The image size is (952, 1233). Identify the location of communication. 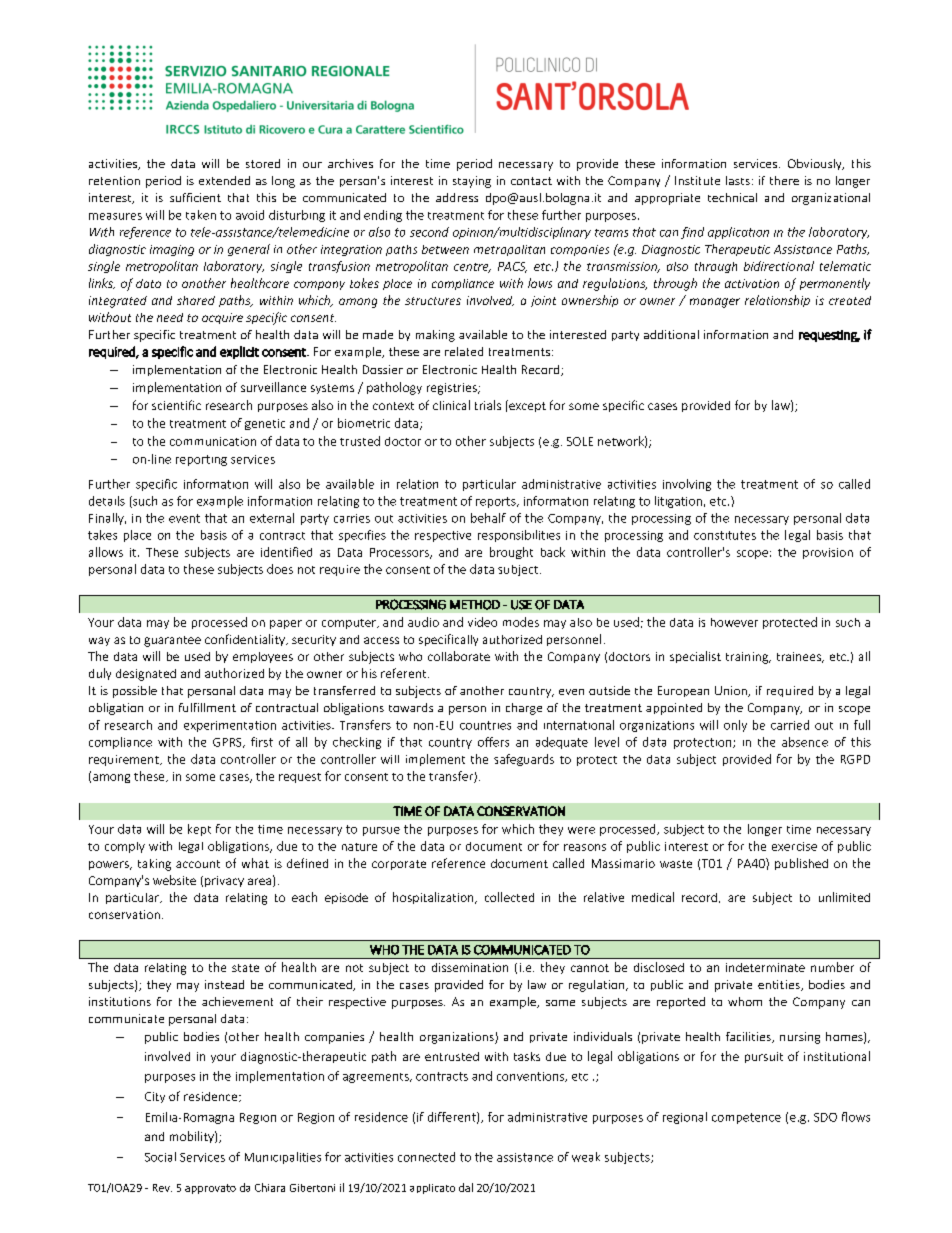
(213, 441).
